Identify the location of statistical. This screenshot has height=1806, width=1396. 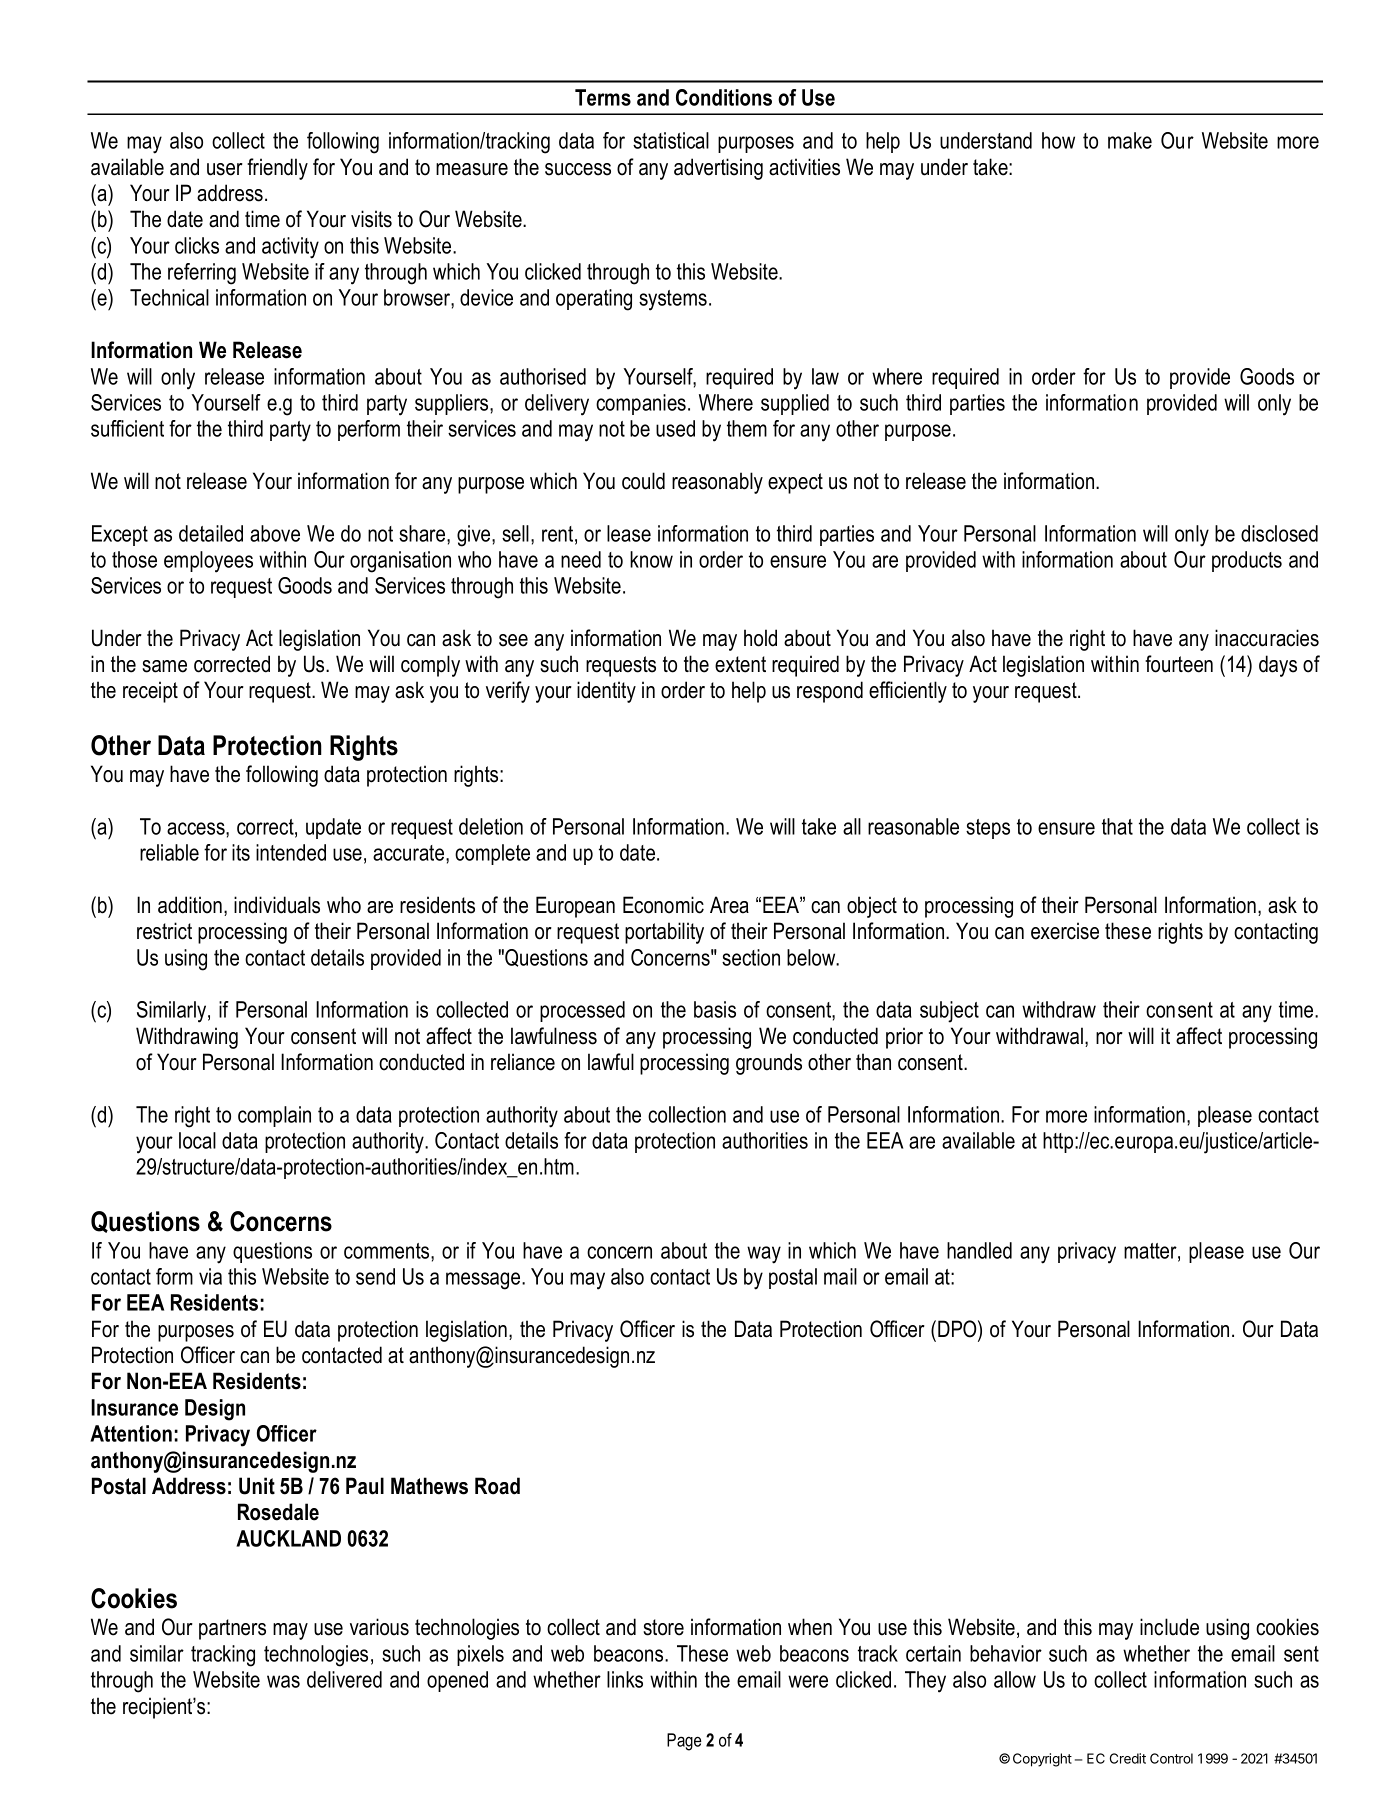
(671, 140).
